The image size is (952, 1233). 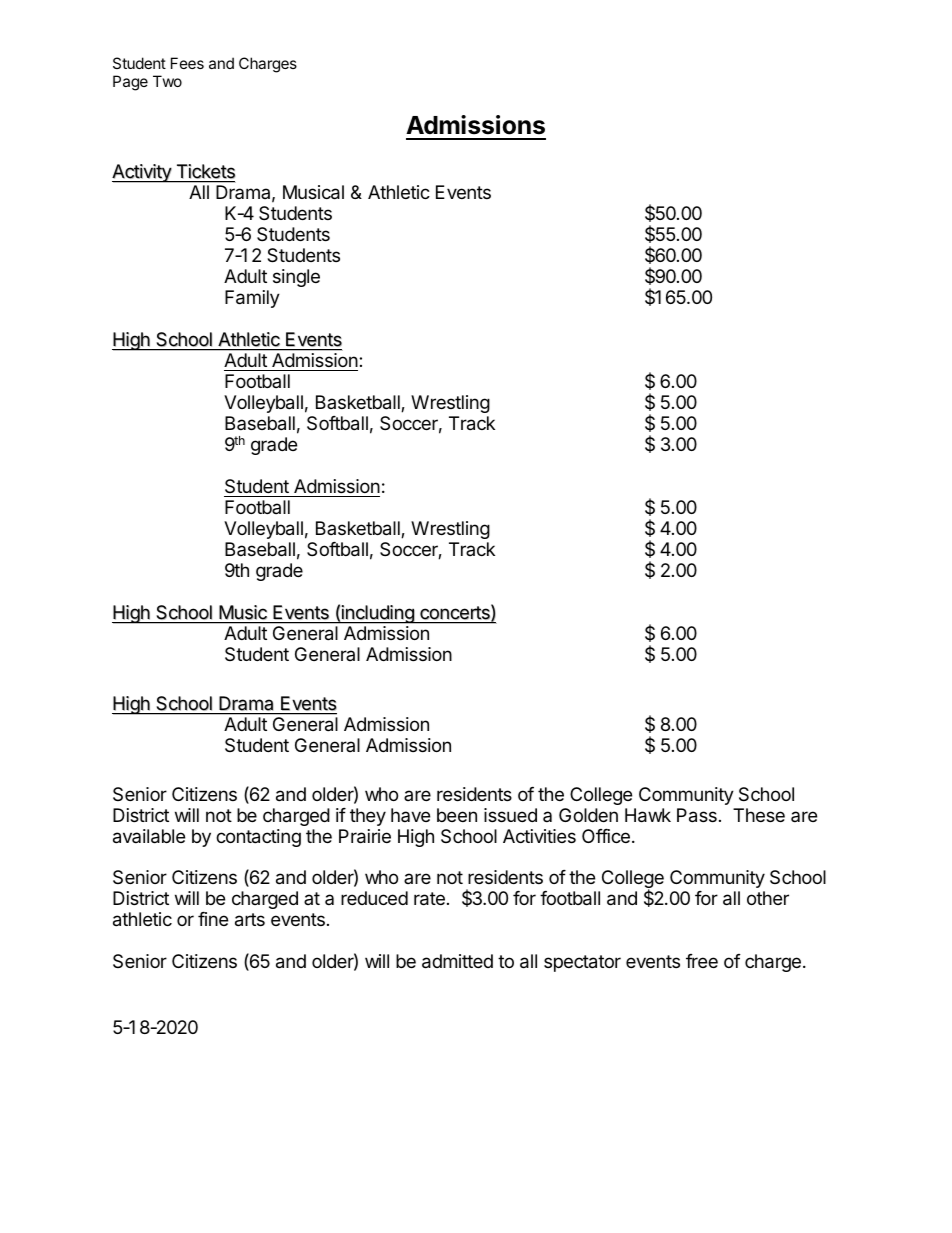 I want to click on Hawk, so click(x=648, y=815).
